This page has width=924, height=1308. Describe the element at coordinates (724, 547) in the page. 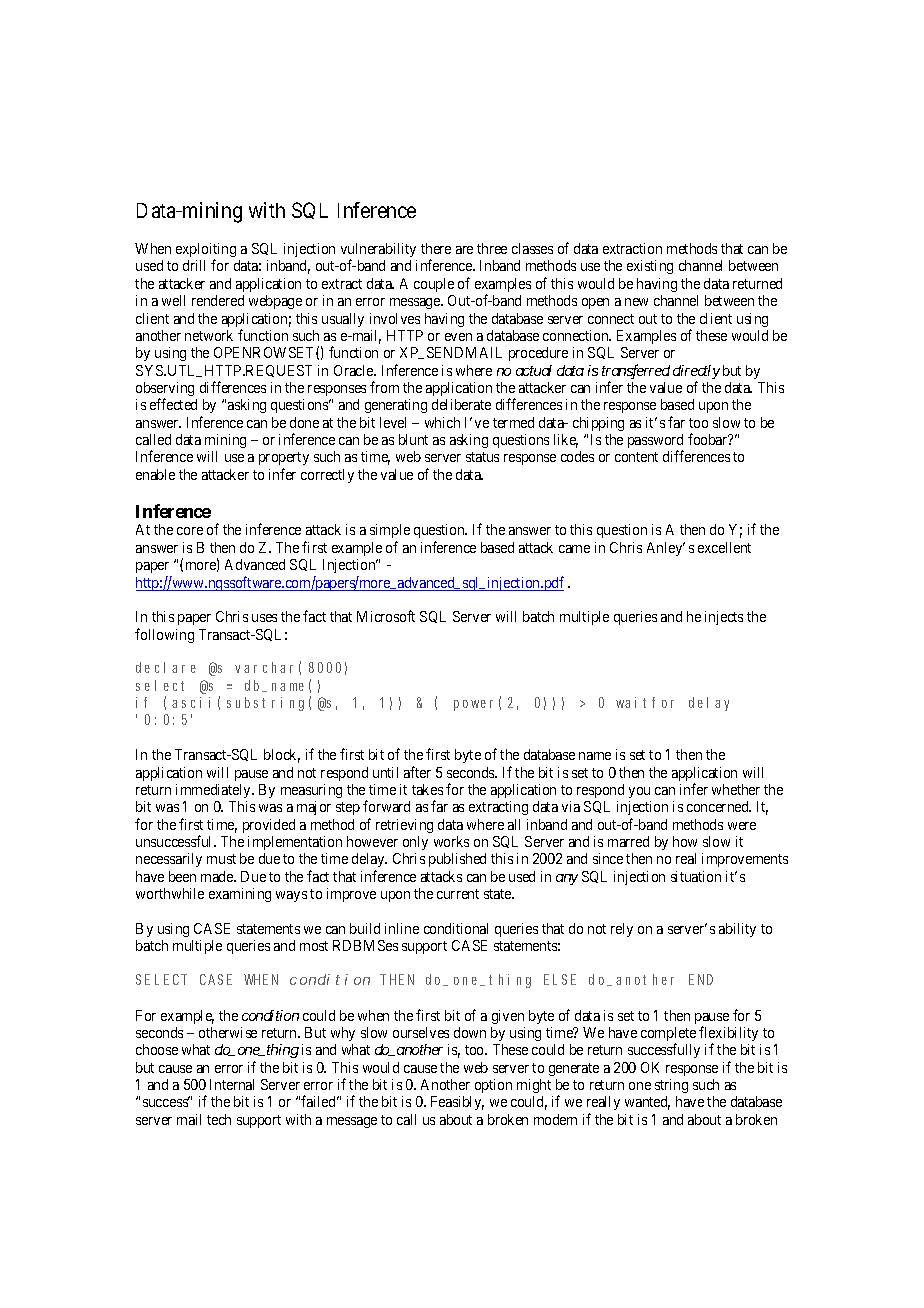

I see `excellent` at that location.
